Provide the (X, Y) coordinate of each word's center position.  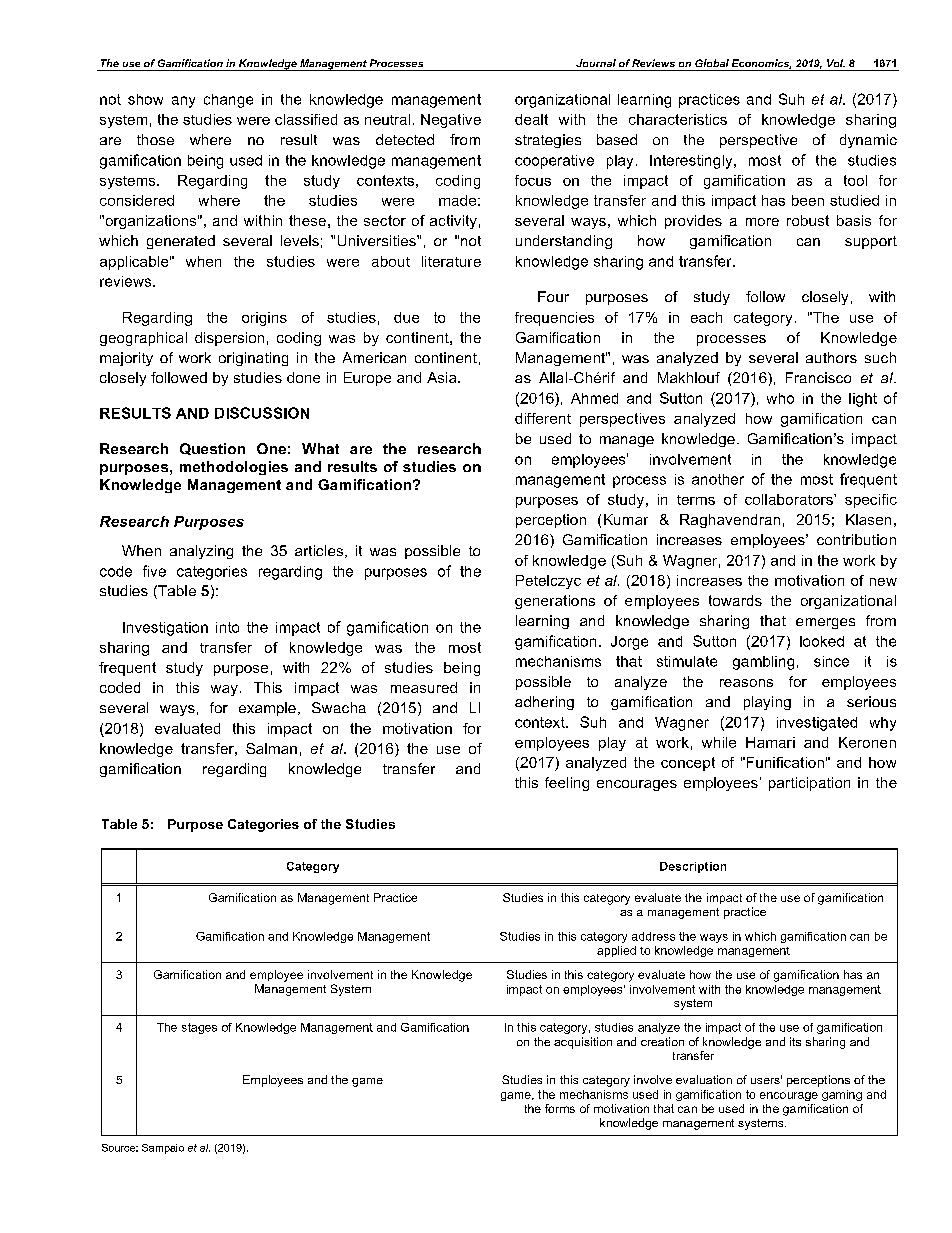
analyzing (201, 552)
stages (199, 1028)
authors (831, 357)
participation (809, 784)
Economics (761, 64)
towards (735, 600)
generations (555, 602)
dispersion (229, 339)
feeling (567, 784)
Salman (271, 748)
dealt (531, 119)
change (228, 101)
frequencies (554, 319)
